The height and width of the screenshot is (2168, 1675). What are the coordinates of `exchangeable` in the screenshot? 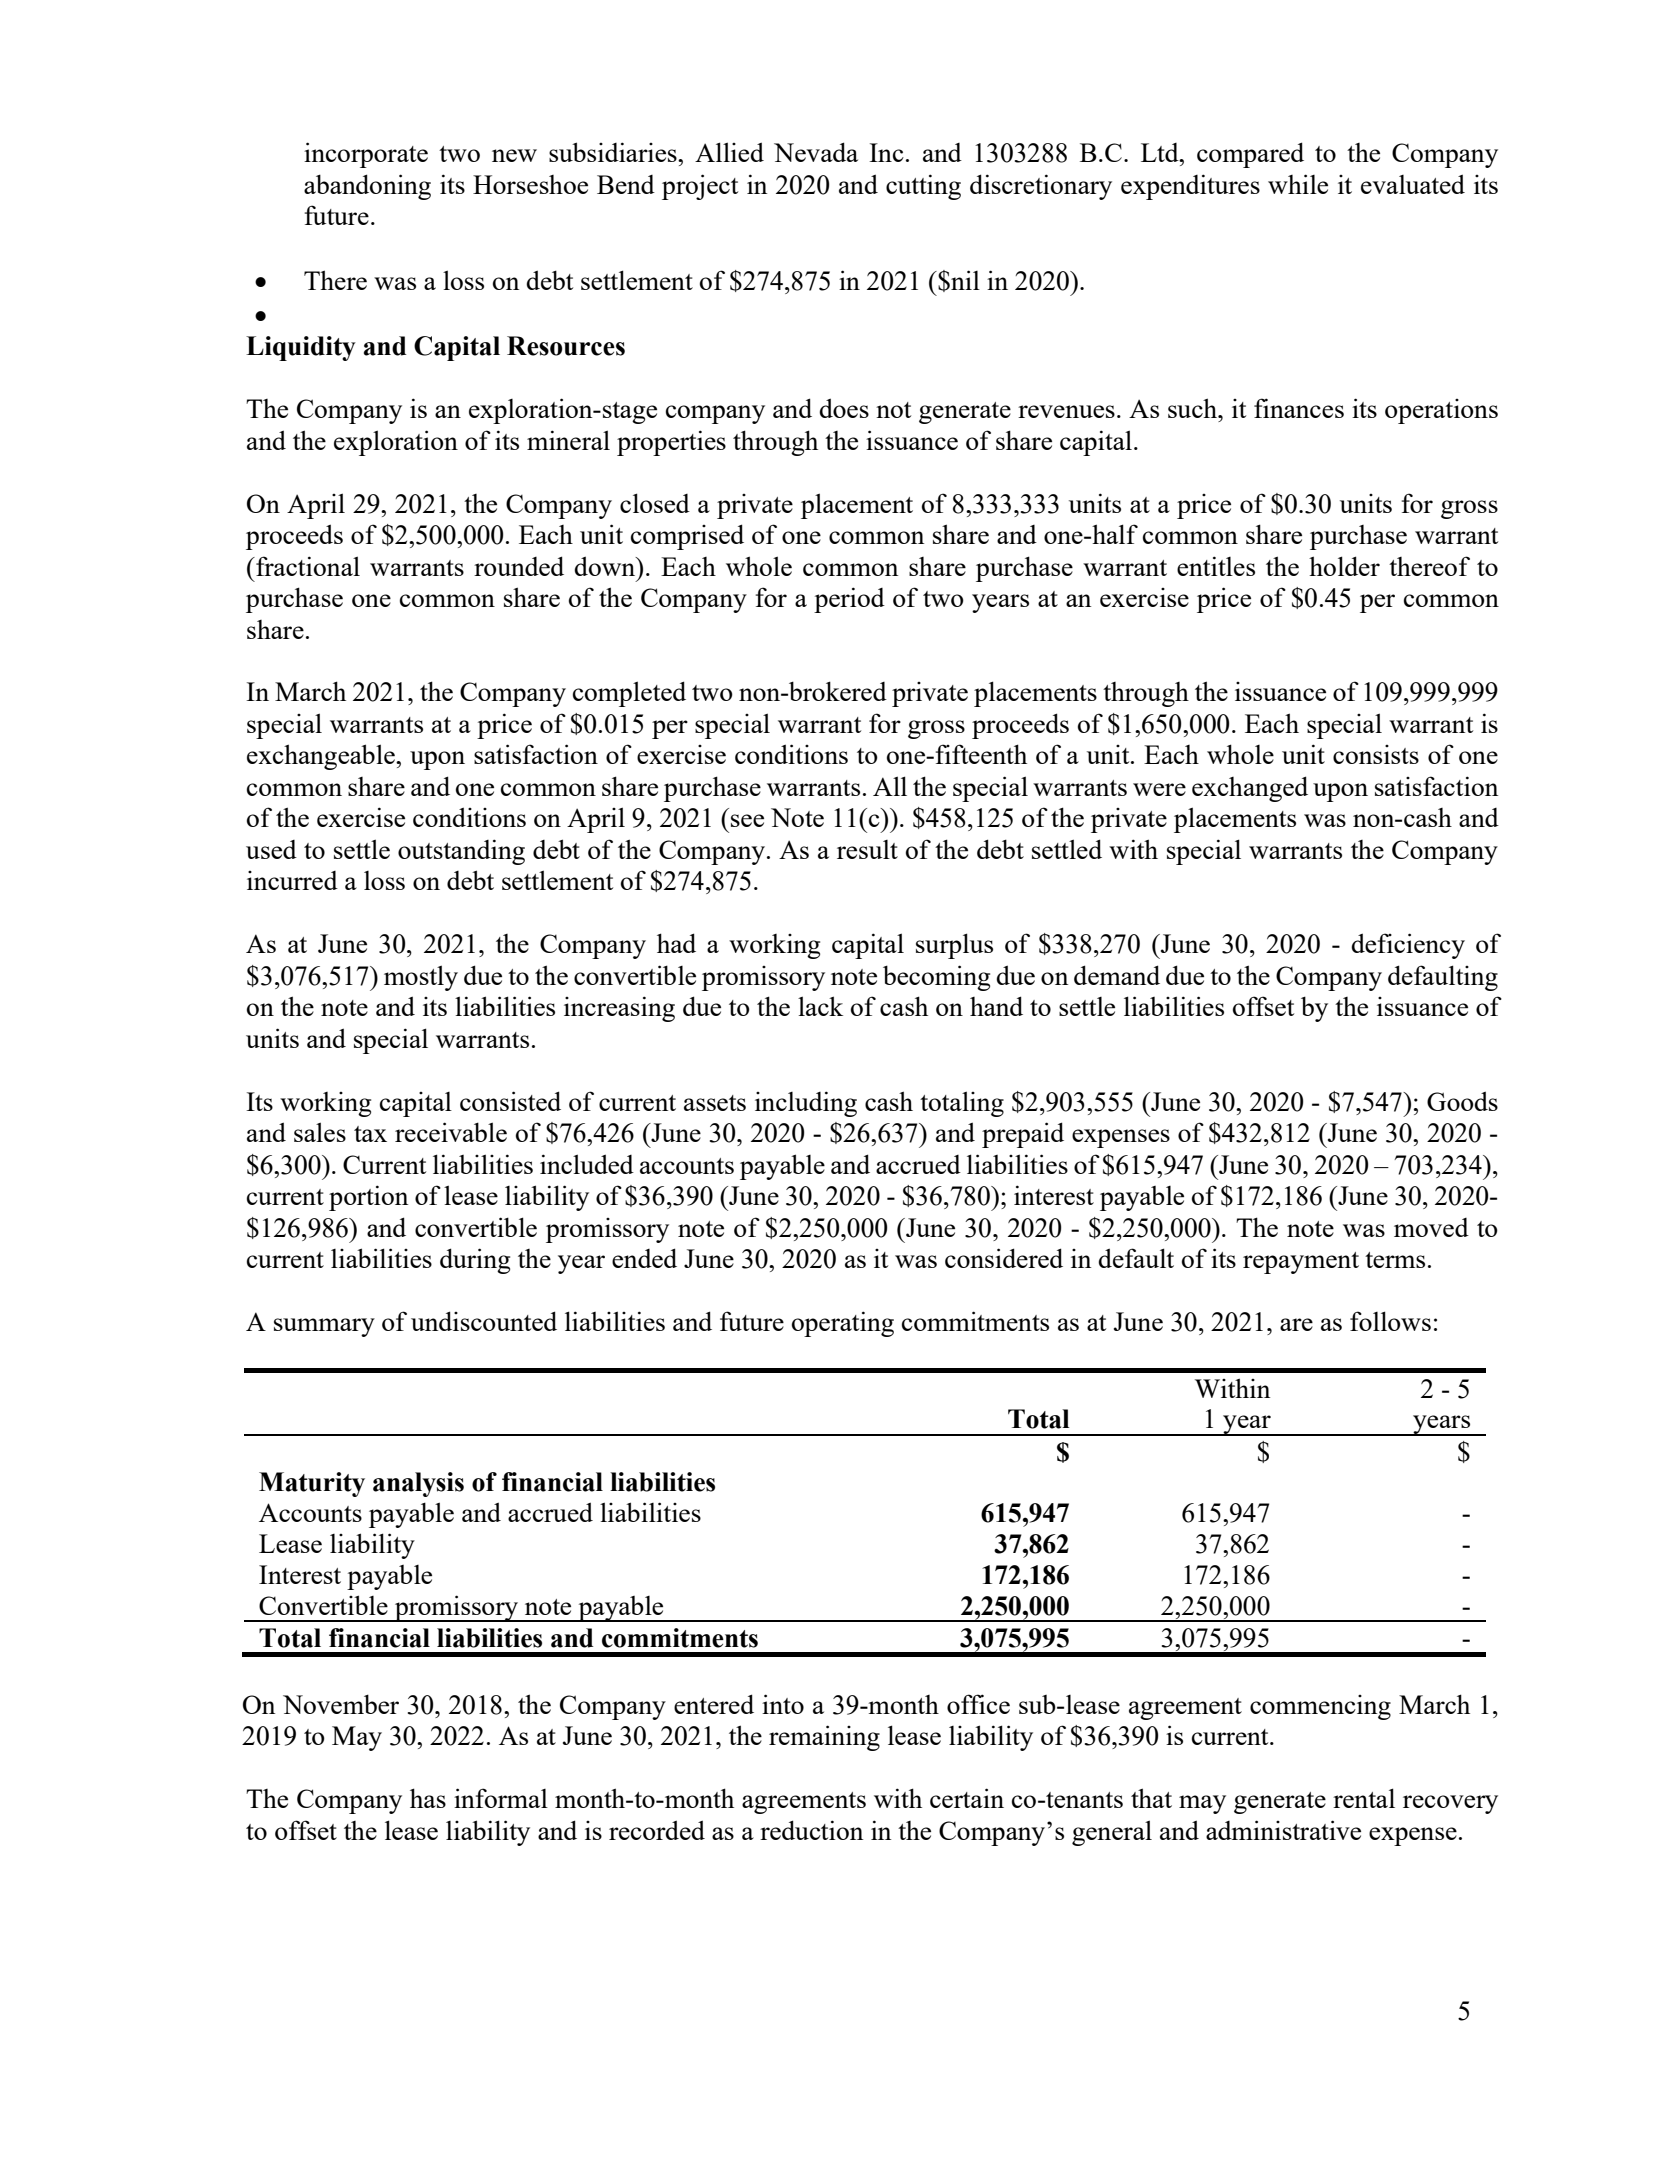 It's located at (322, 757).
